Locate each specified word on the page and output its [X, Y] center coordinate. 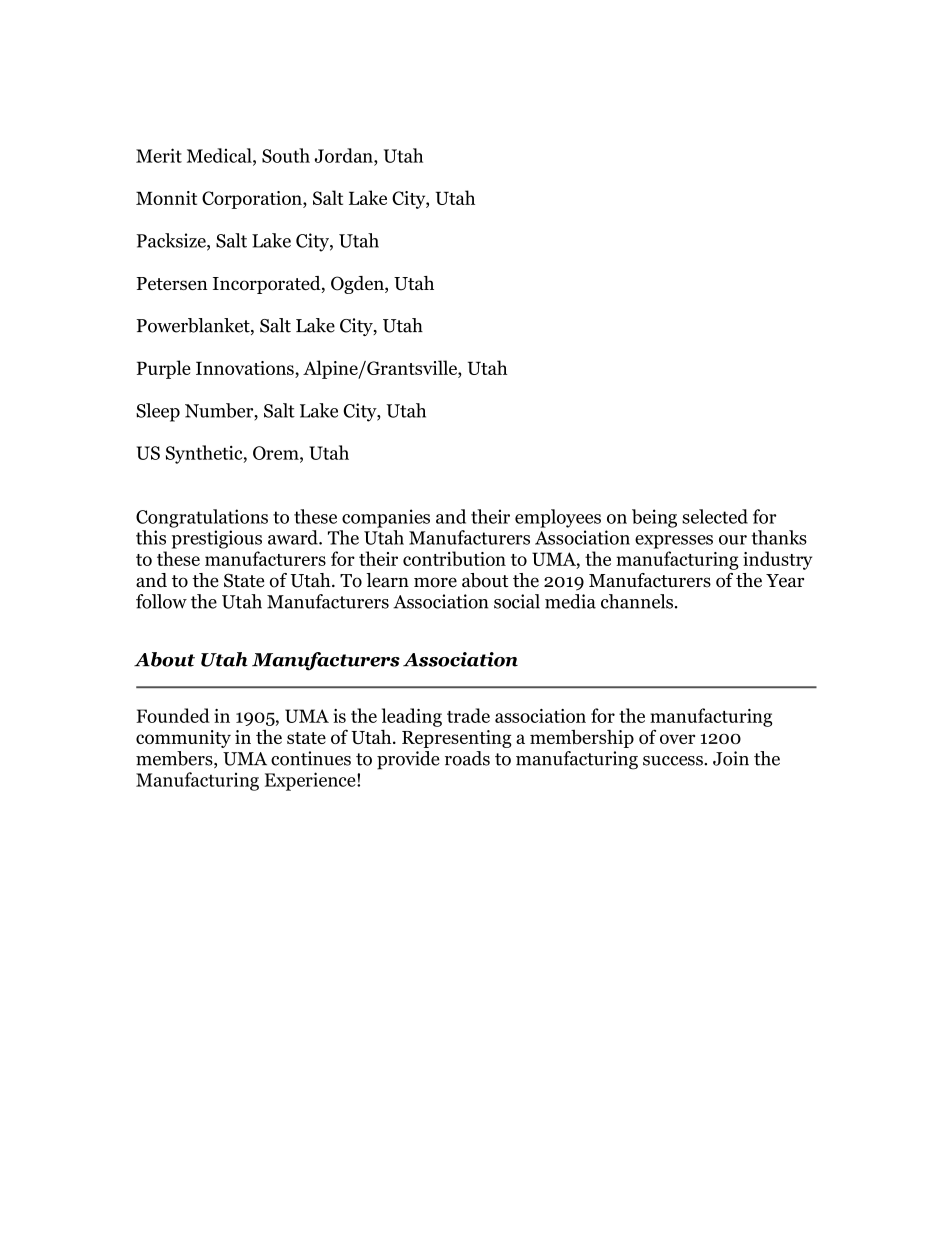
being [654, 518]
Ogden [358, 285]
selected [715, 516]
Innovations [246, 368]
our [733, 540]
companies [386, 518]
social [517, 601]
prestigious [217, 539]
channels [637, 601]
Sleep [158, 412]
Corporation [253, 200]
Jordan [345, 155]
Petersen [172, 283]
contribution [454, 558]
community [183, 739]
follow [161, 601]
